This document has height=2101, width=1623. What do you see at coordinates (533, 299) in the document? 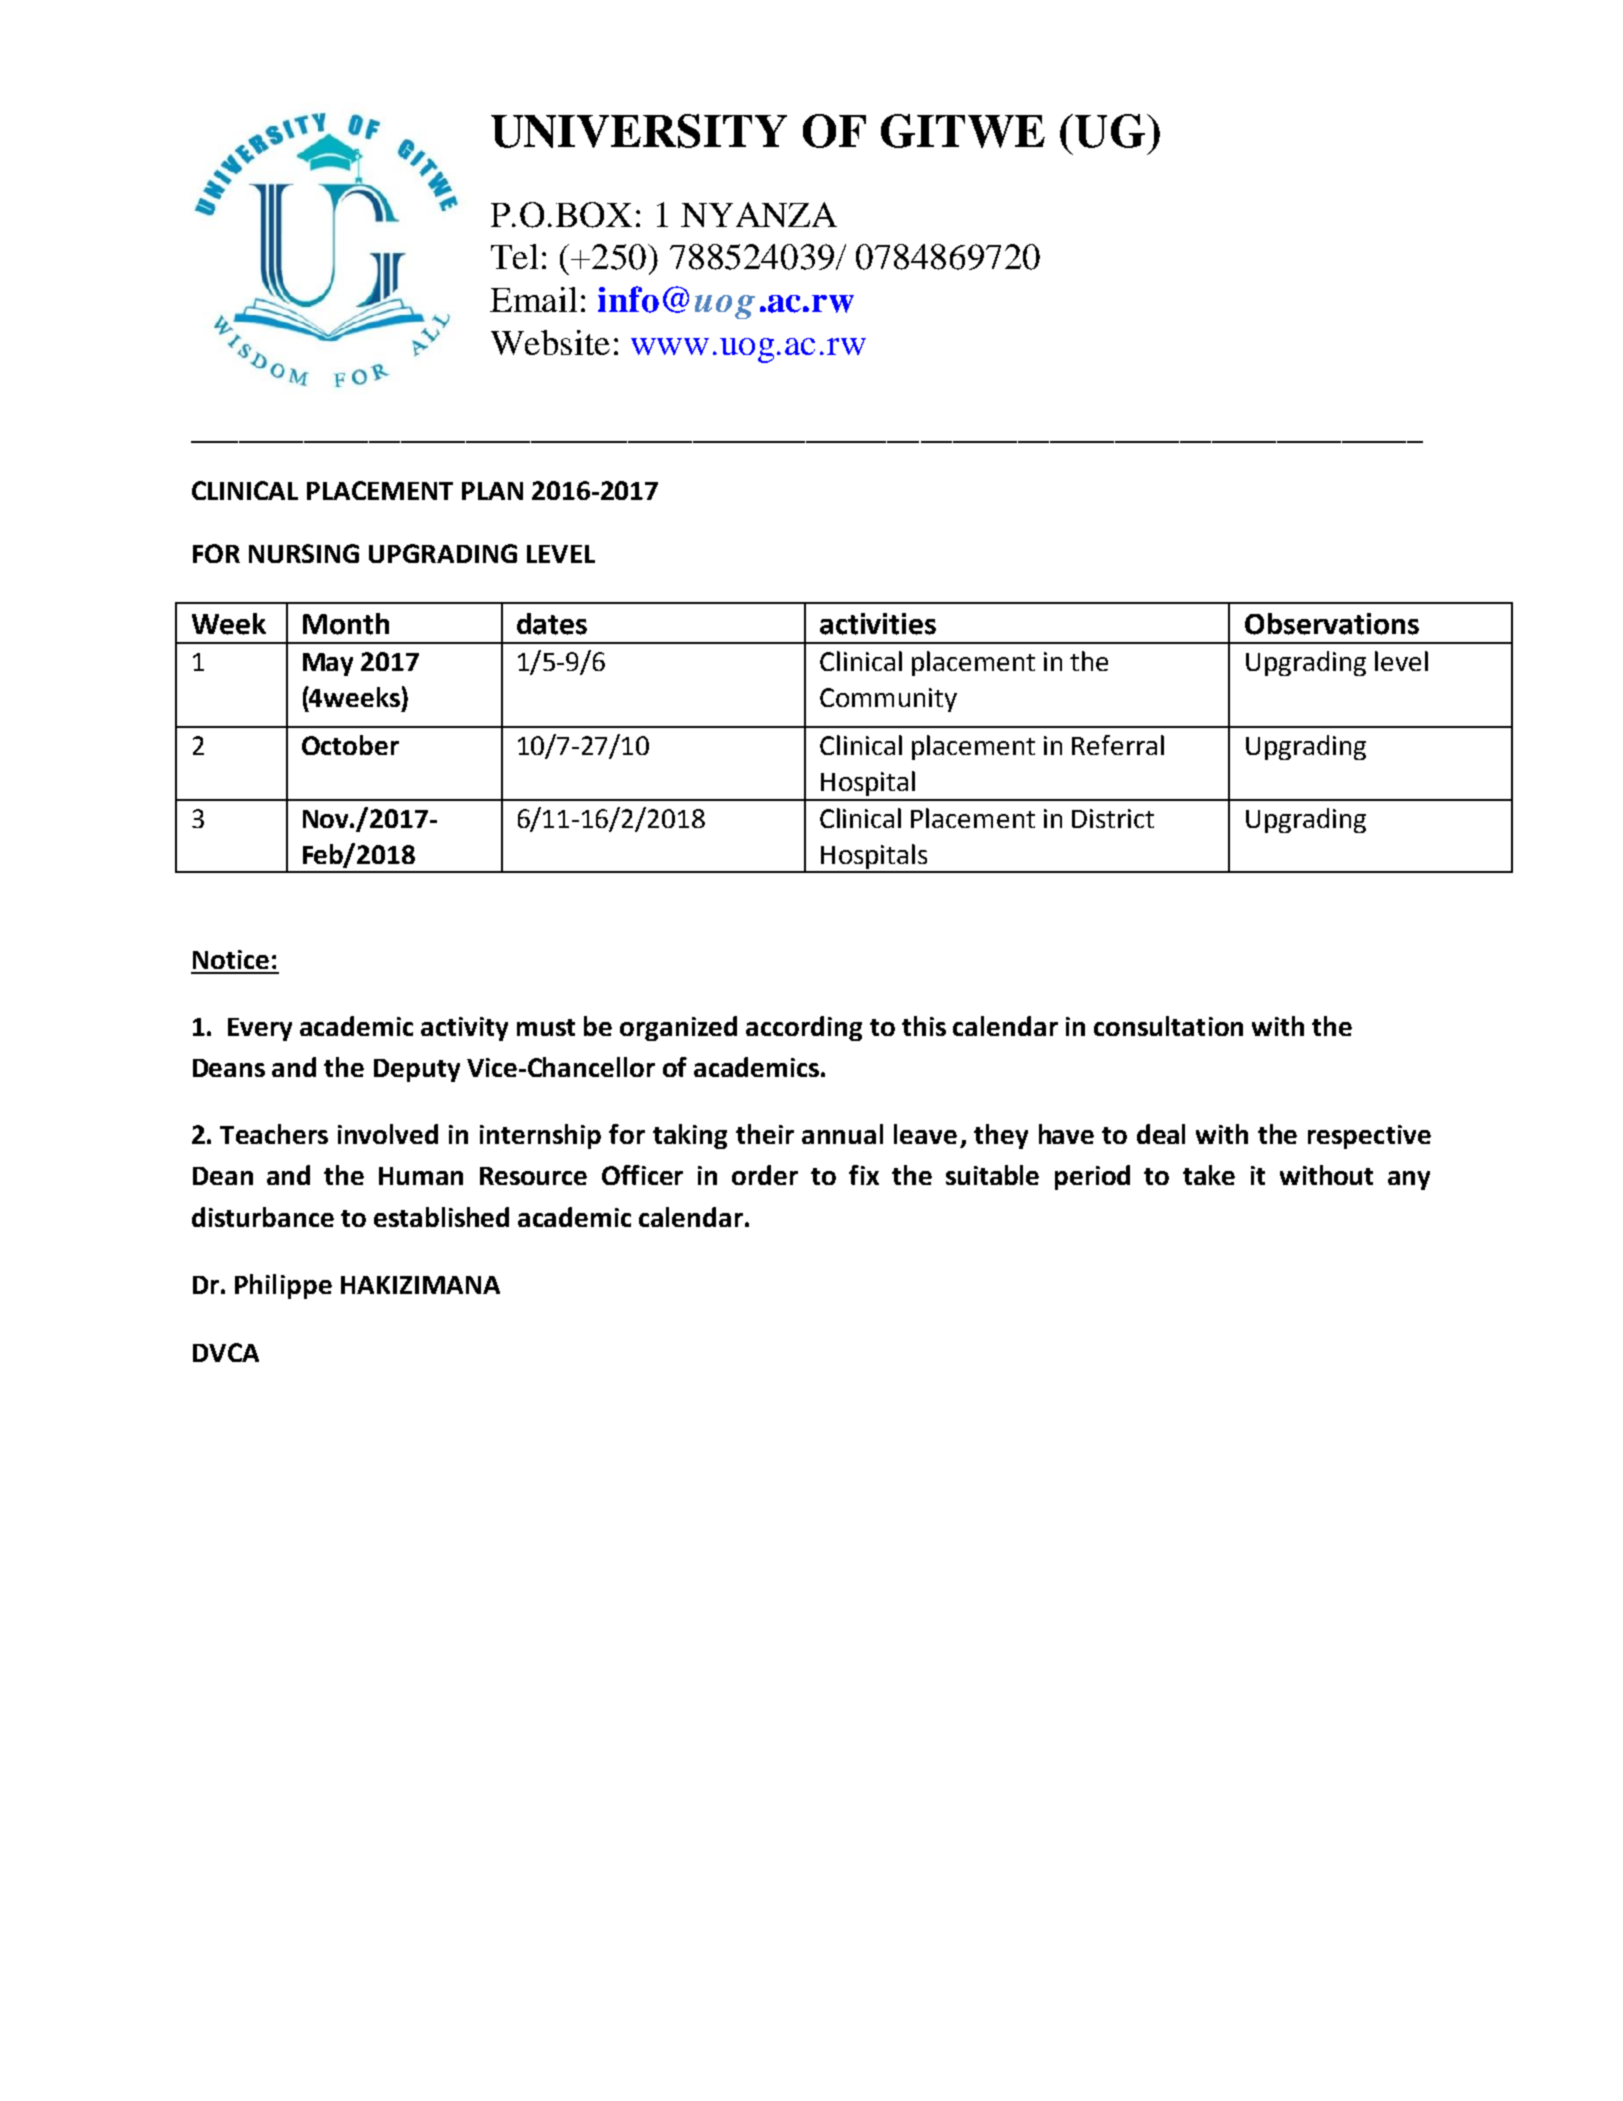
I see `Email` at bounding box center [533, 299].
